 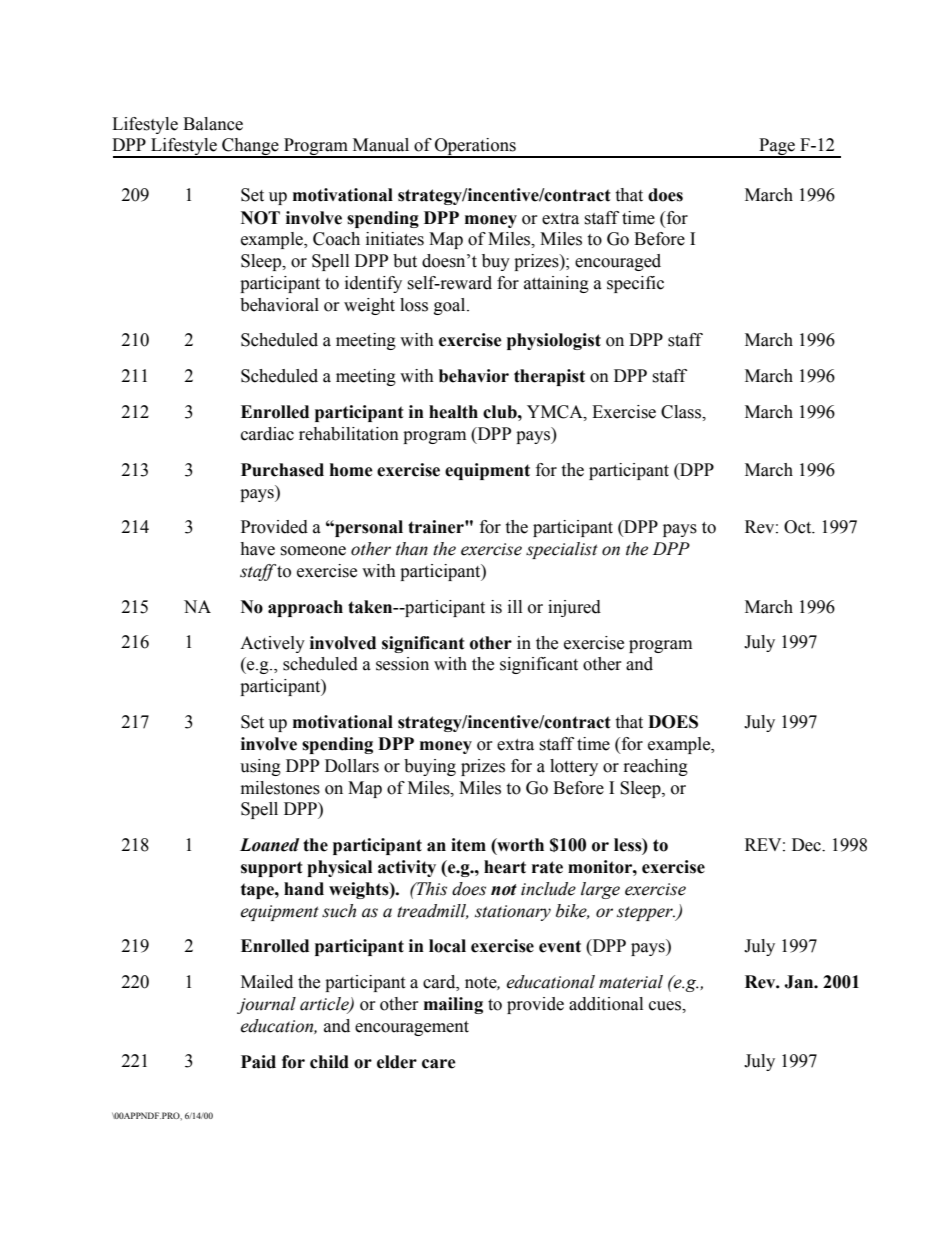 I want to click on lottery, so click(x=574, y=767).
